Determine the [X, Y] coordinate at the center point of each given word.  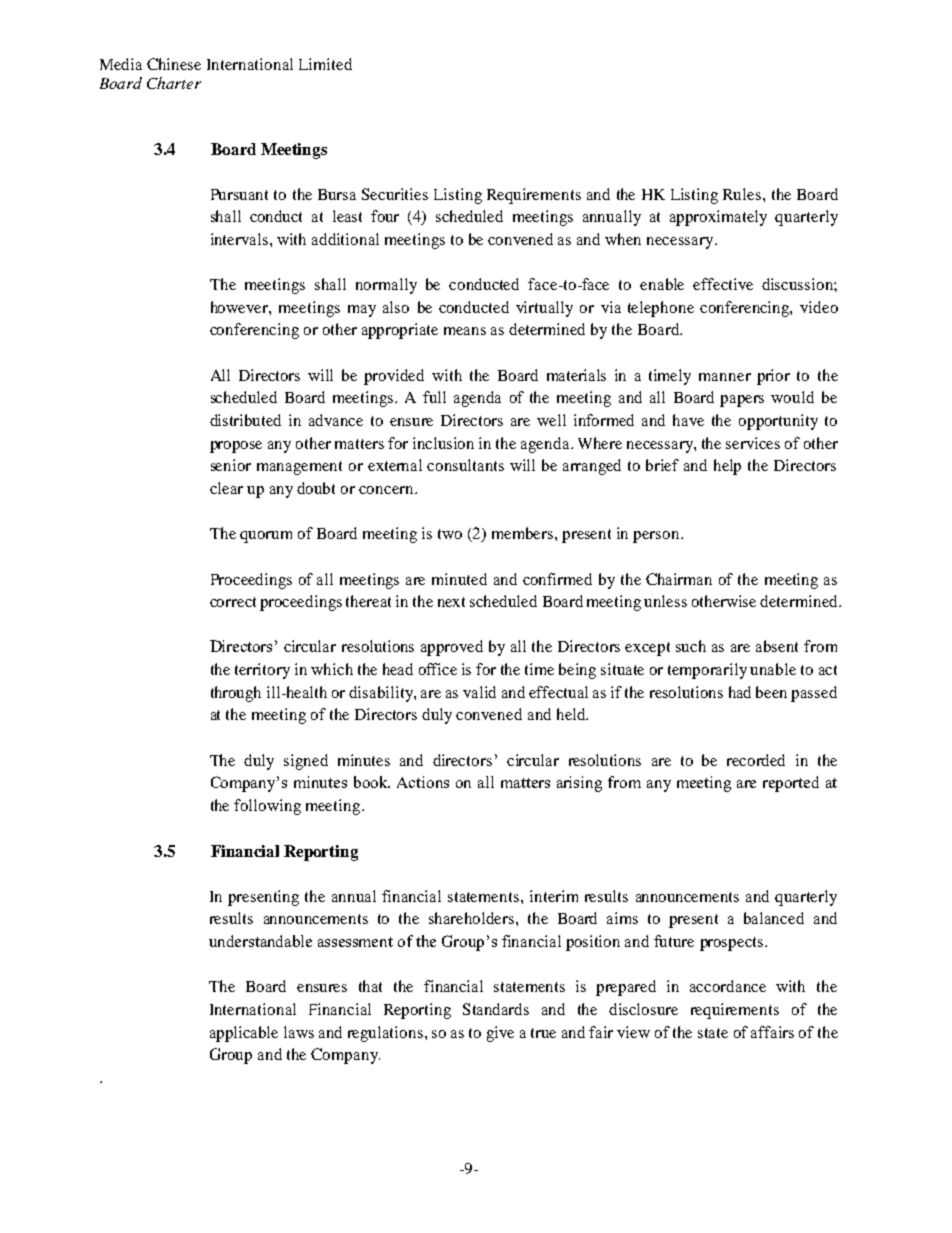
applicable [244, 1034]
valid [479, 692]
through [236, 694]
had [740, 692]
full [434, 397]
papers [742, 401]
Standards [496, 1009]
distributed [245, 420]
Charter [174, 83]
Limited [325, 64]
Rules [743, 194]
